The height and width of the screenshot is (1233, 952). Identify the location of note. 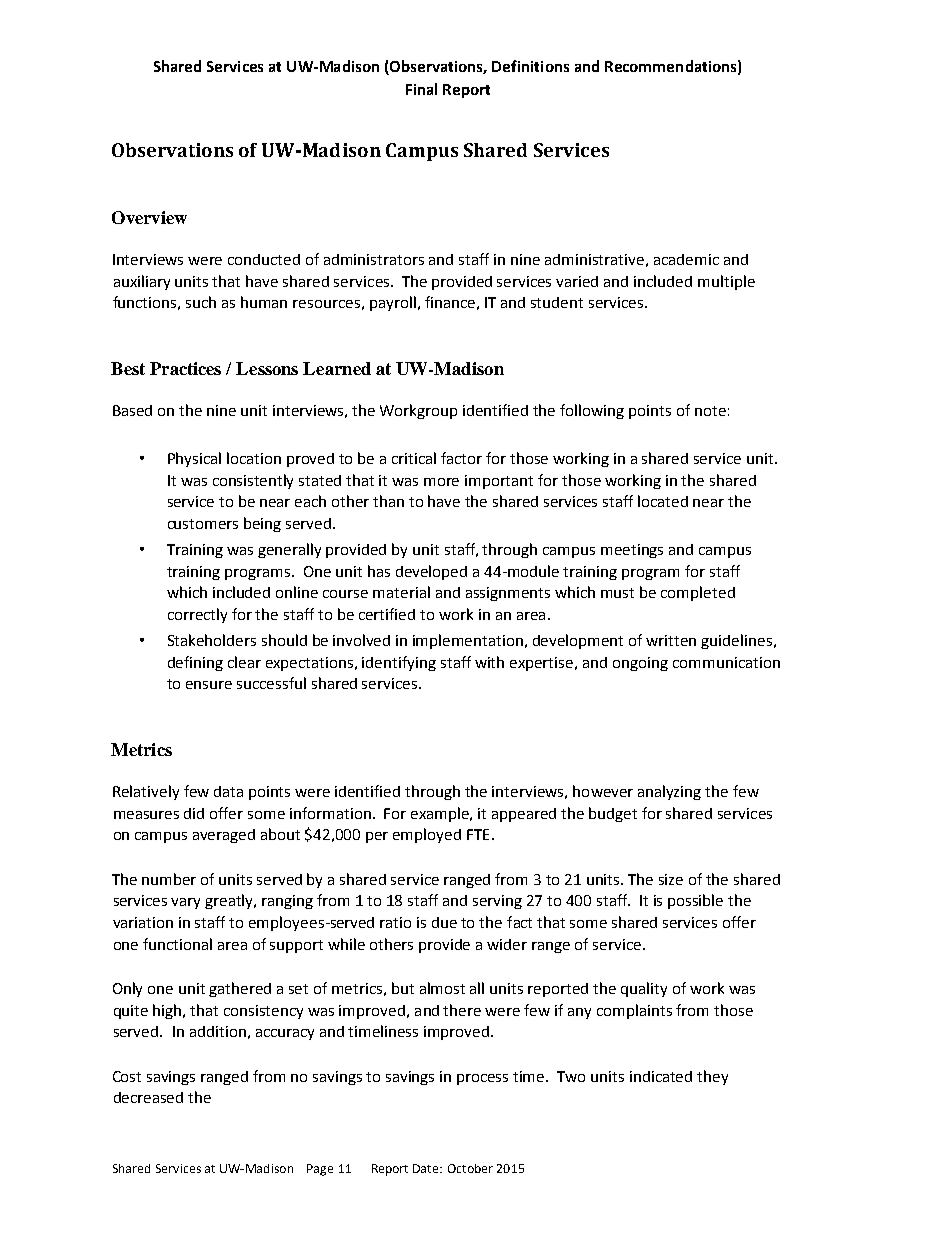
(710, 411).
